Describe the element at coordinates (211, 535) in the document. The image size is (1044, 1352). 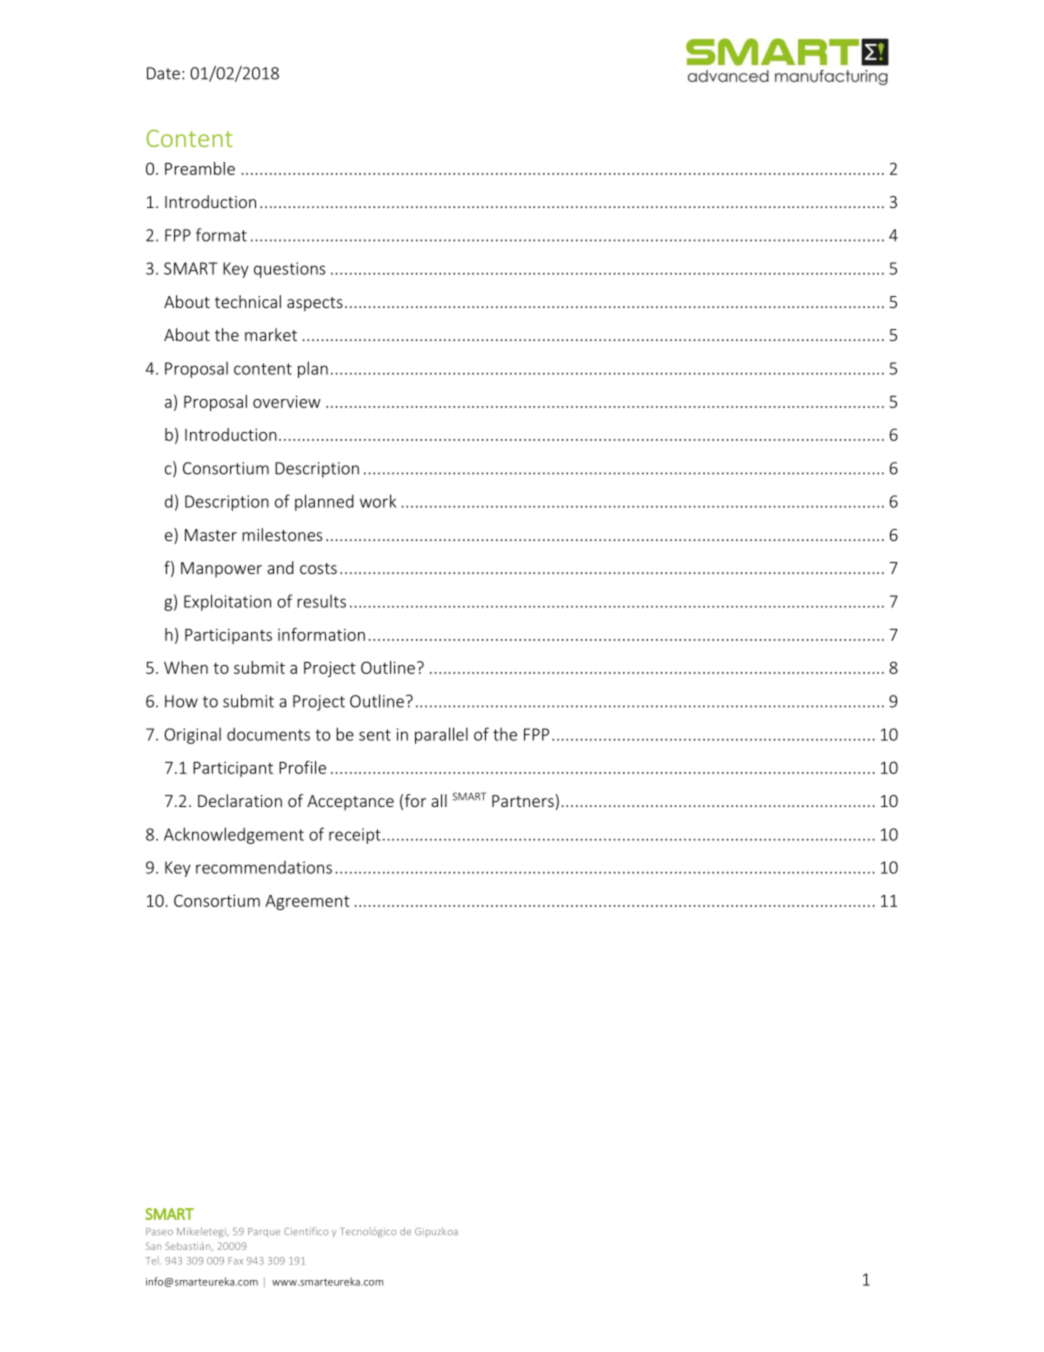
I see `Master` at that location.
